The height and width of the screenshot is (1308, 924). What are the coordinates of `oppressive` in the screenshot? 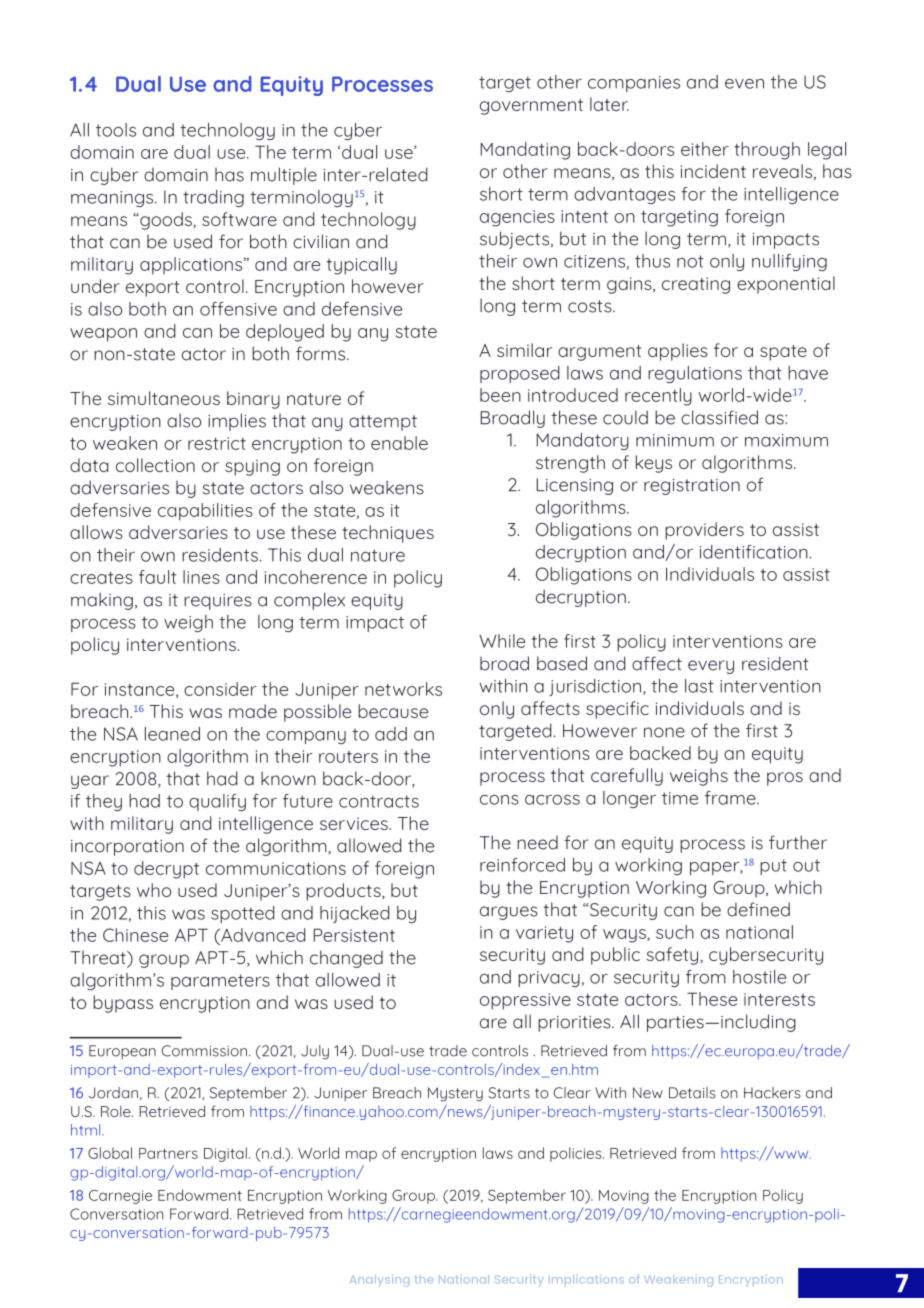 It's located at (525, 1001).
